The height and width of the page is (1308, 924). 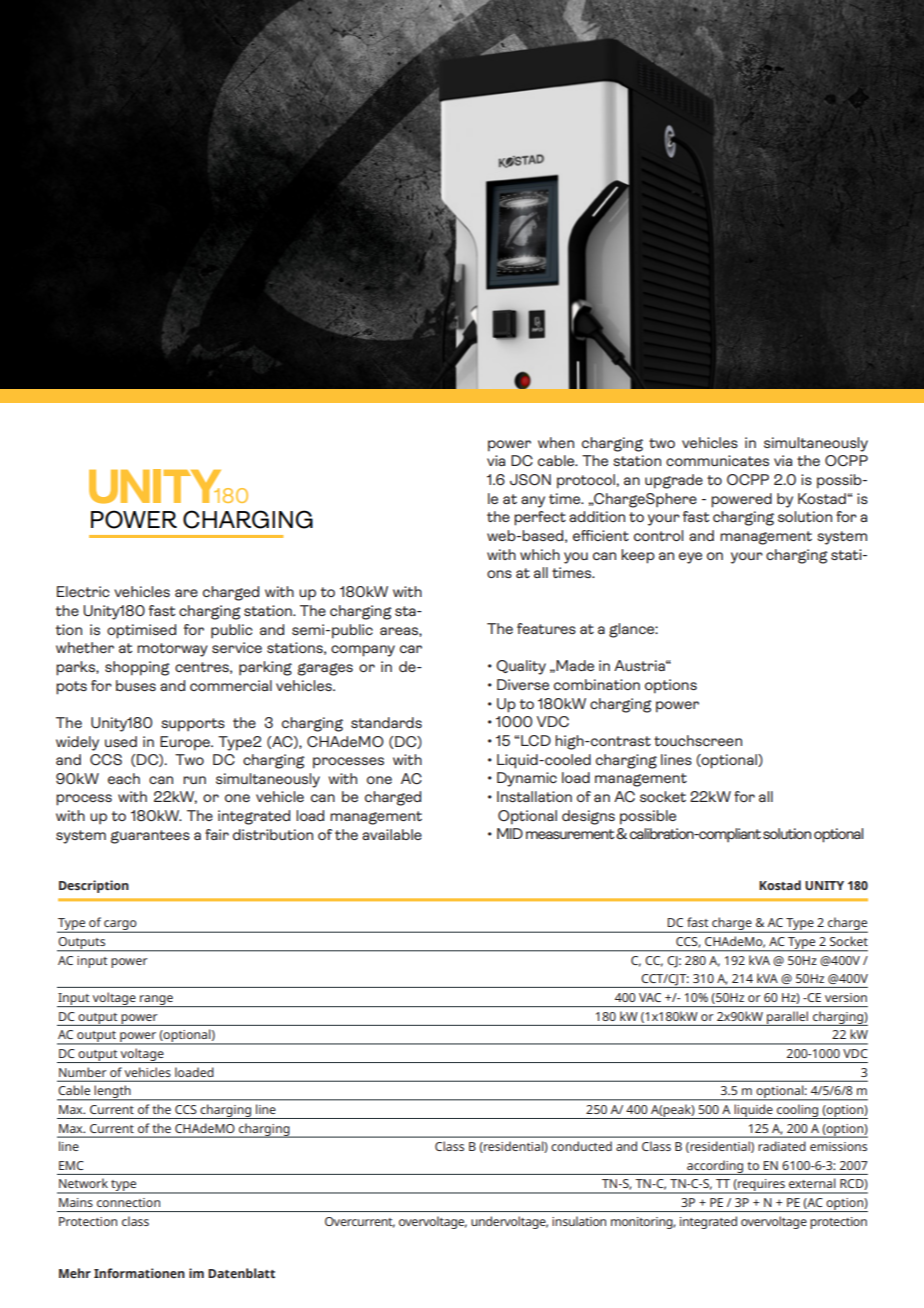 What do you see at coordinates (75, 1273) in the page?
I see `Mehr` at bounding box center [75, 1273].
